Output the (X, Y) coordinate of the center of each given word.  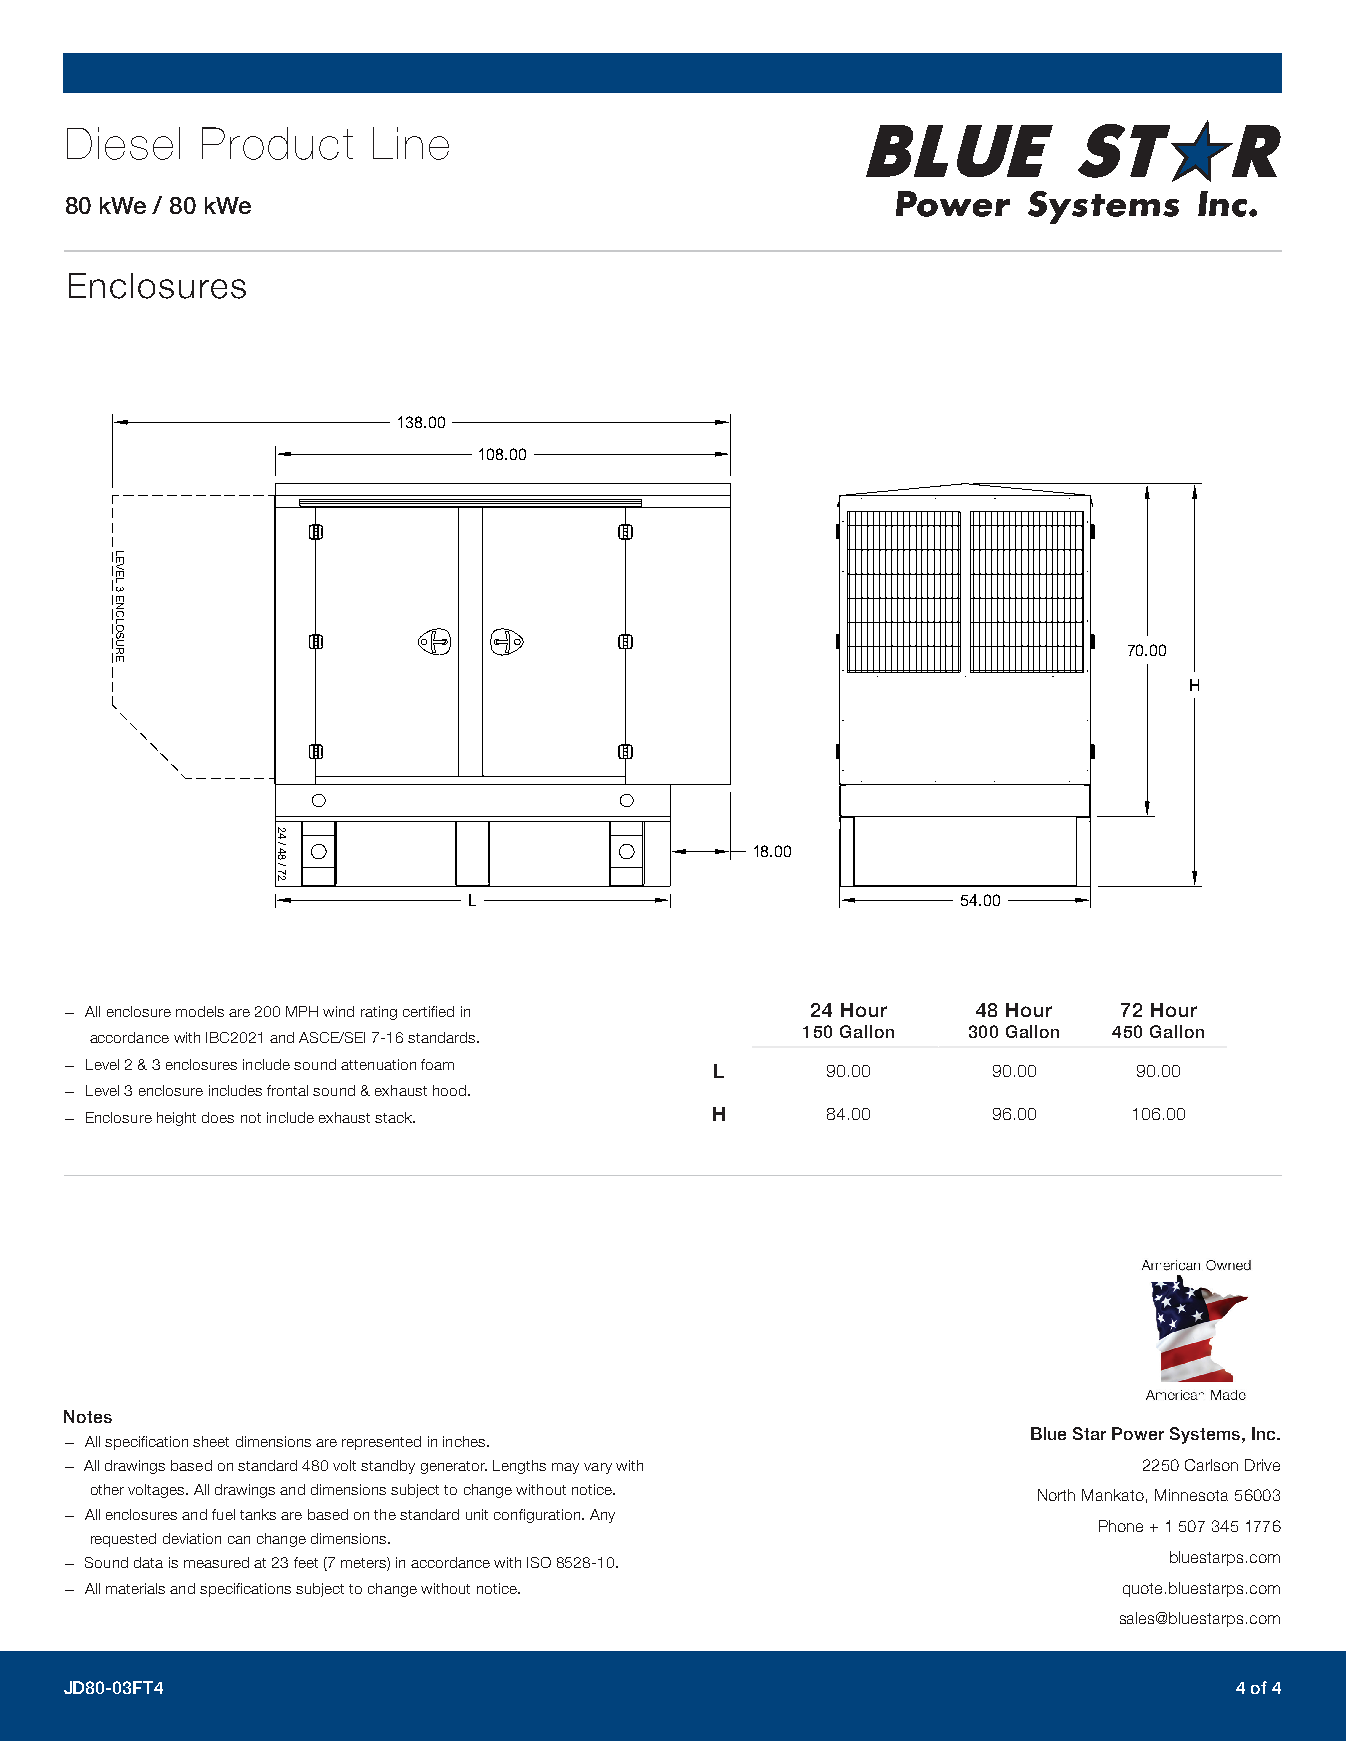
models (200, 1011)
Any (602, 1516)
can (239, 1540)
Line (411, 143)
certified (428, 1011)
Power (1138, 1433)
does (218, 1117)
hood (449, 1090)
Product (277, 143)
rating (379, 1013)
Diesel (123, 143)
